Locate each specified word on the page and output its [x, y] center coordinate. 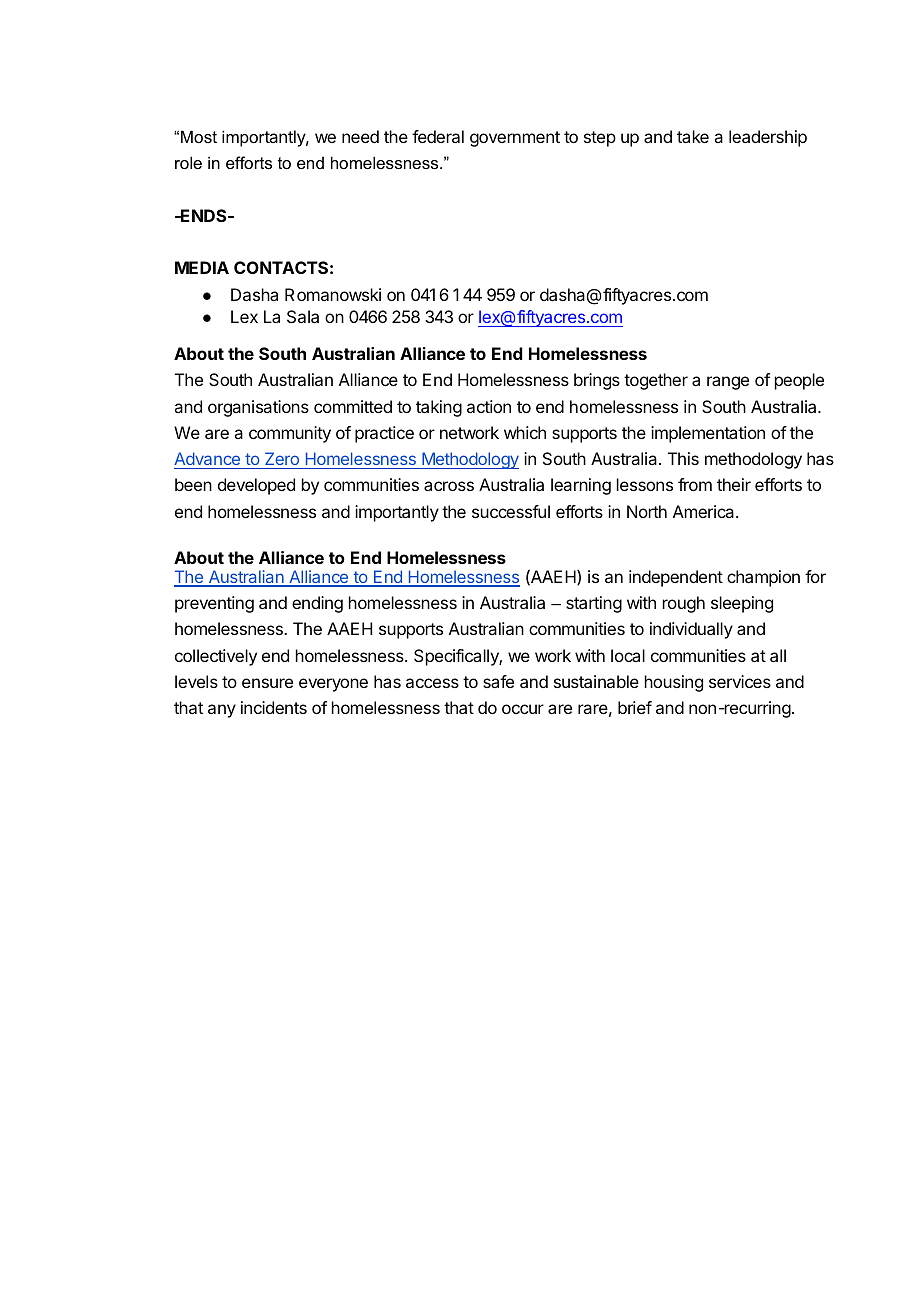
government [515, 139]
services [740, 681]
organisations [258, 408]
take [693, 136]
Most [199, 136]
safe [498, 681]
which [525, 432]
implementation [708, 434]
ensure [267, 683]
